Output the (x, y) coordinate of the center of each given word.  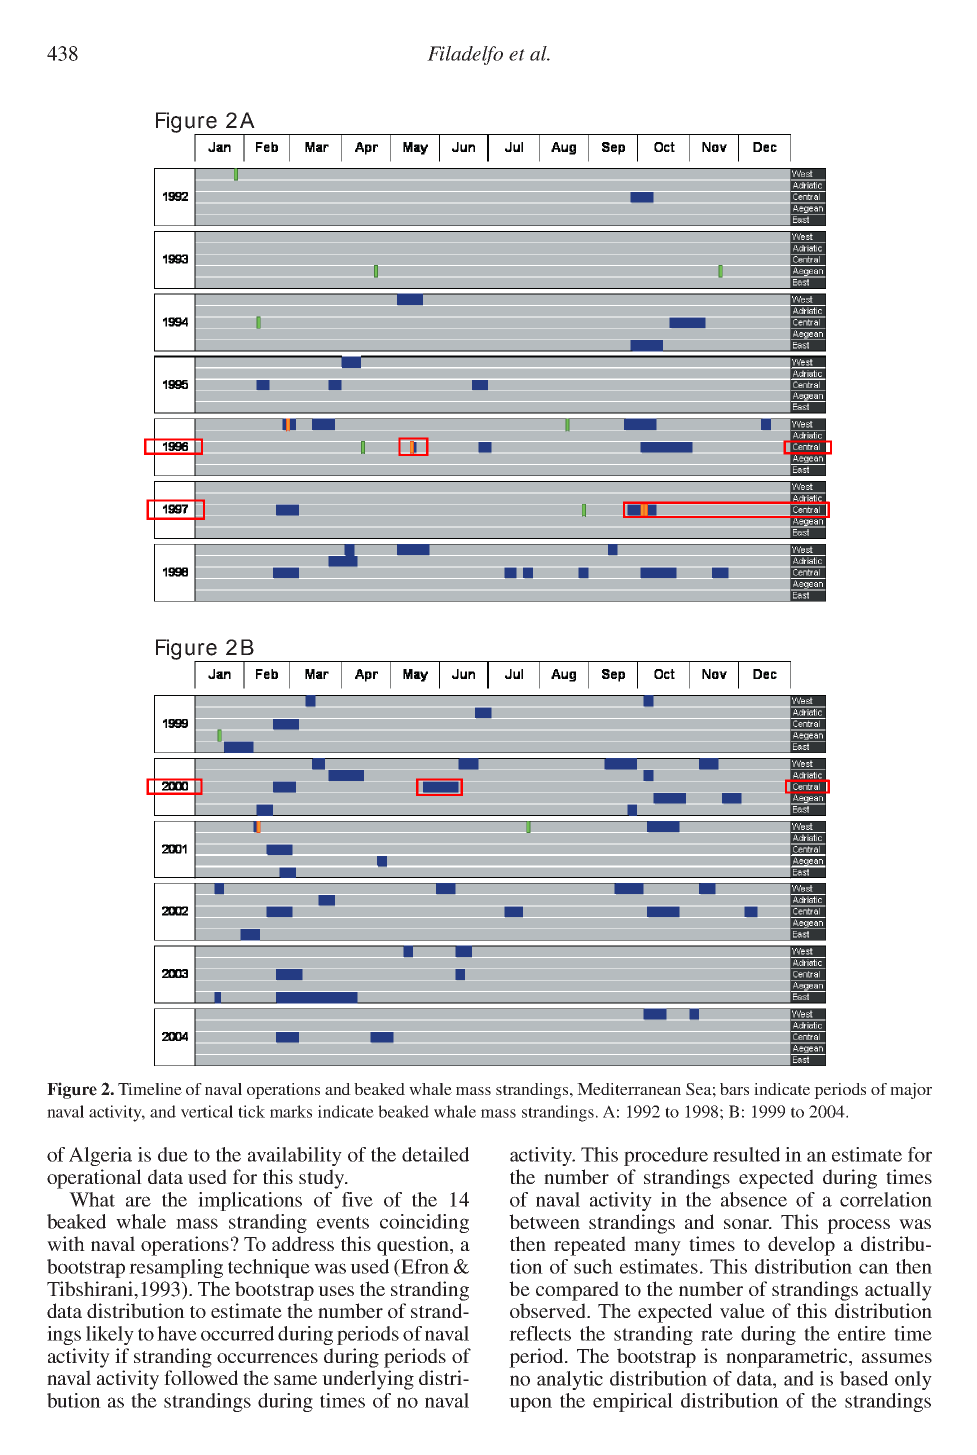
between (544, 1221)
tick (251, 1111)
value (742, 1310)
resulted (746, 1154)
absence (754, 1199)
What (92, 1199)
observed (549, 1310)
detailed (435, 1154)
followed (201, 1377)
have (177, 1333)
